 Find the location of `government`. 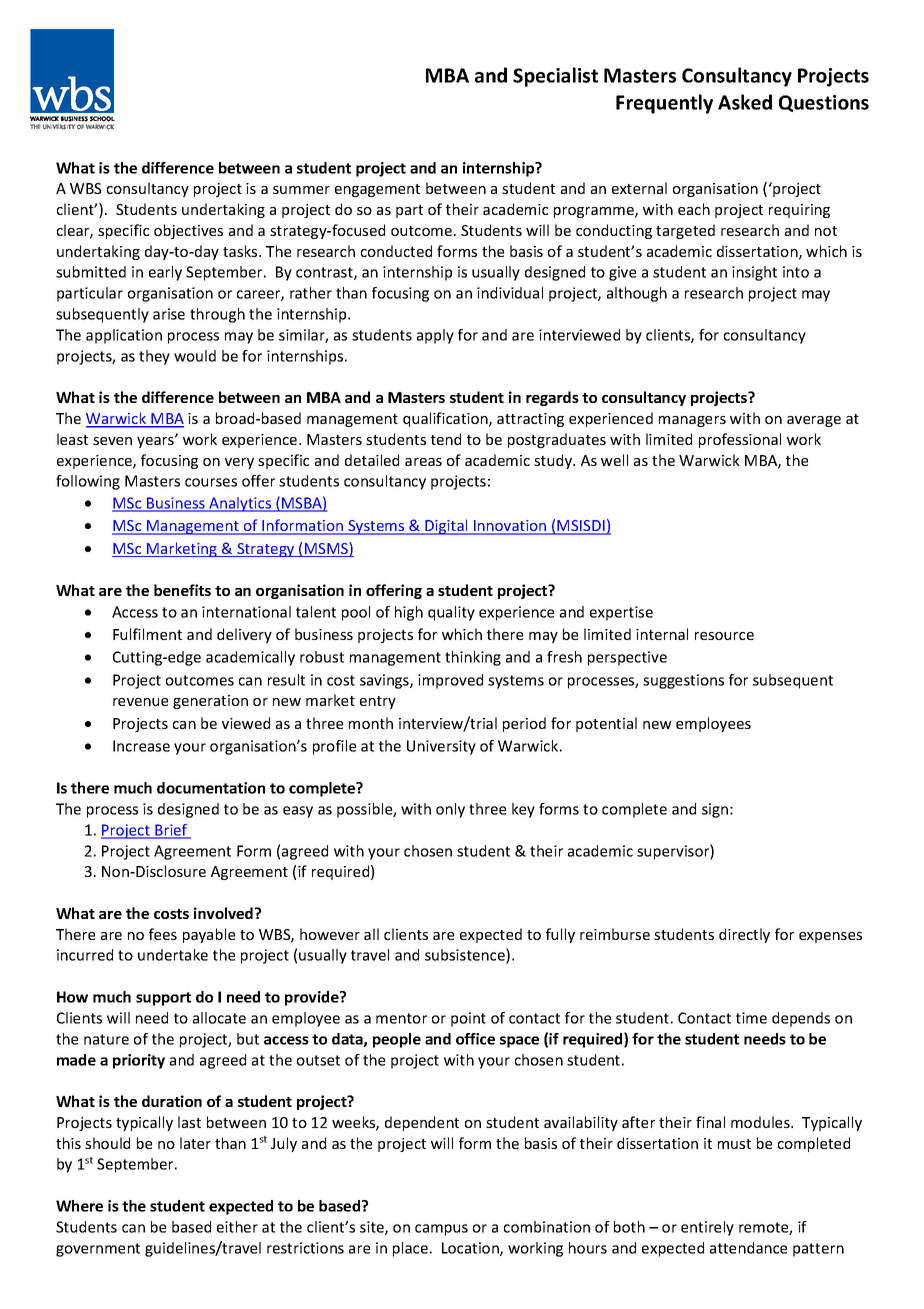

government is located at coordinates (98, 1250).
